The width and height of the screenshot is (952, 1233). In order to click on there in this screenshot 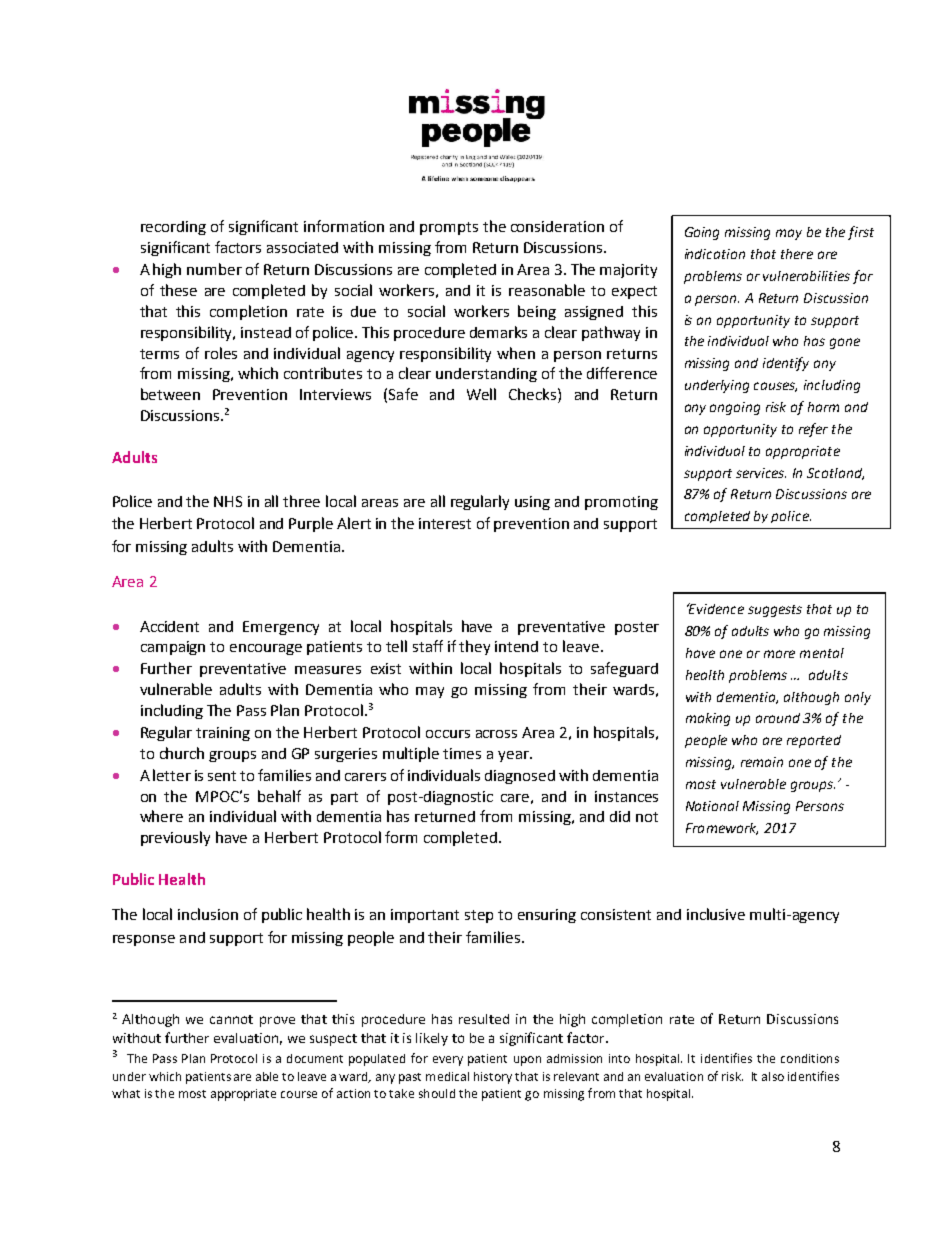, I will do `click(797, 254)`.
